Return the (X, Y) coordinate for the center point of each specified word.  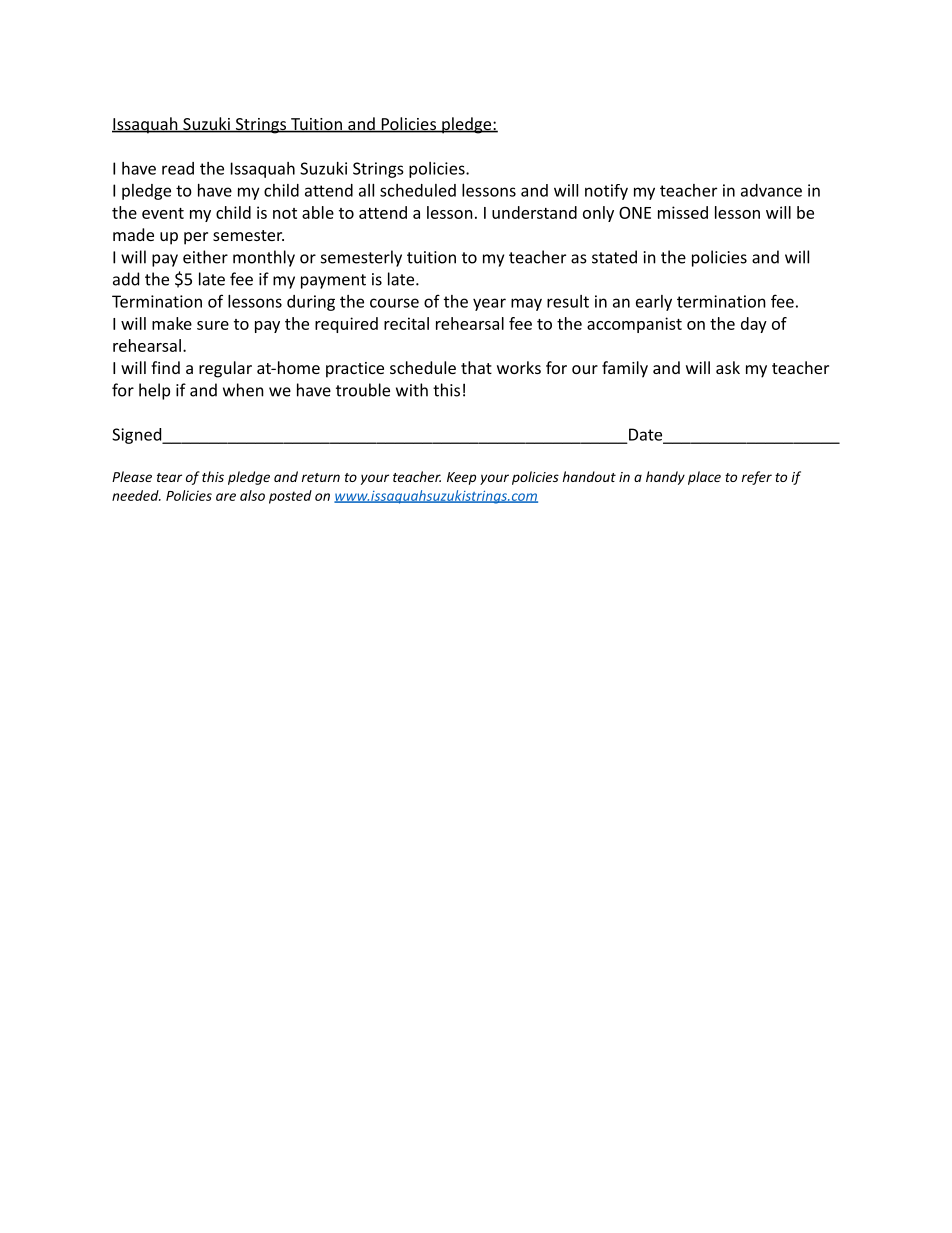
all (366, 190)
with (412, 390)
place (704, 478)
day (754, 325)
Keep (461, 478)
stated (614, 257)
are (226, 497)
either (205, 257)
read (178, 168)
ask (728, 367)
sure (213, 325)
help (154, 391)
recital (406, 323)
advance (771, 190)
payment (333, 281)
